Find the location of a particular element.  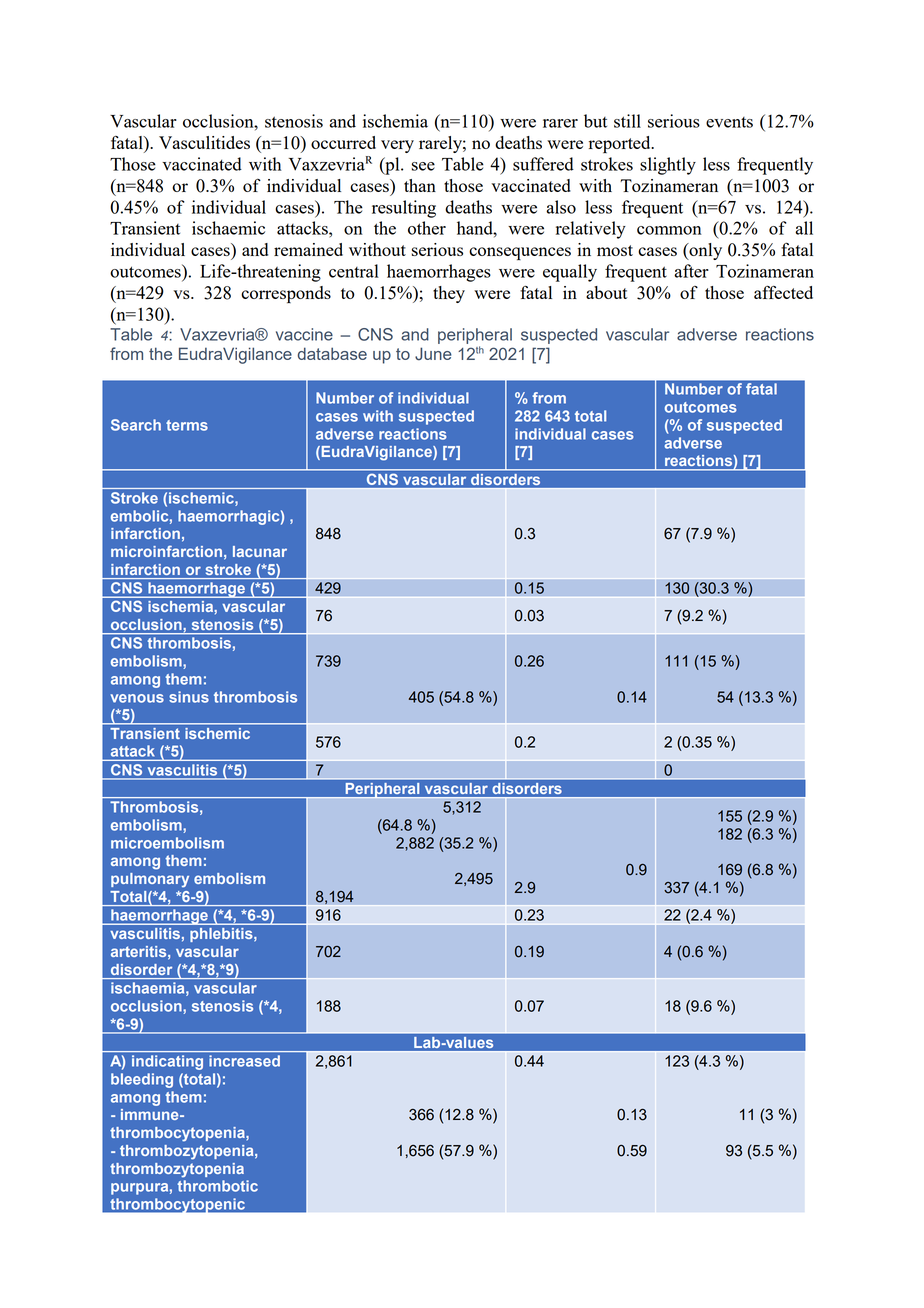

terms is located at coordinates (187, 425).
